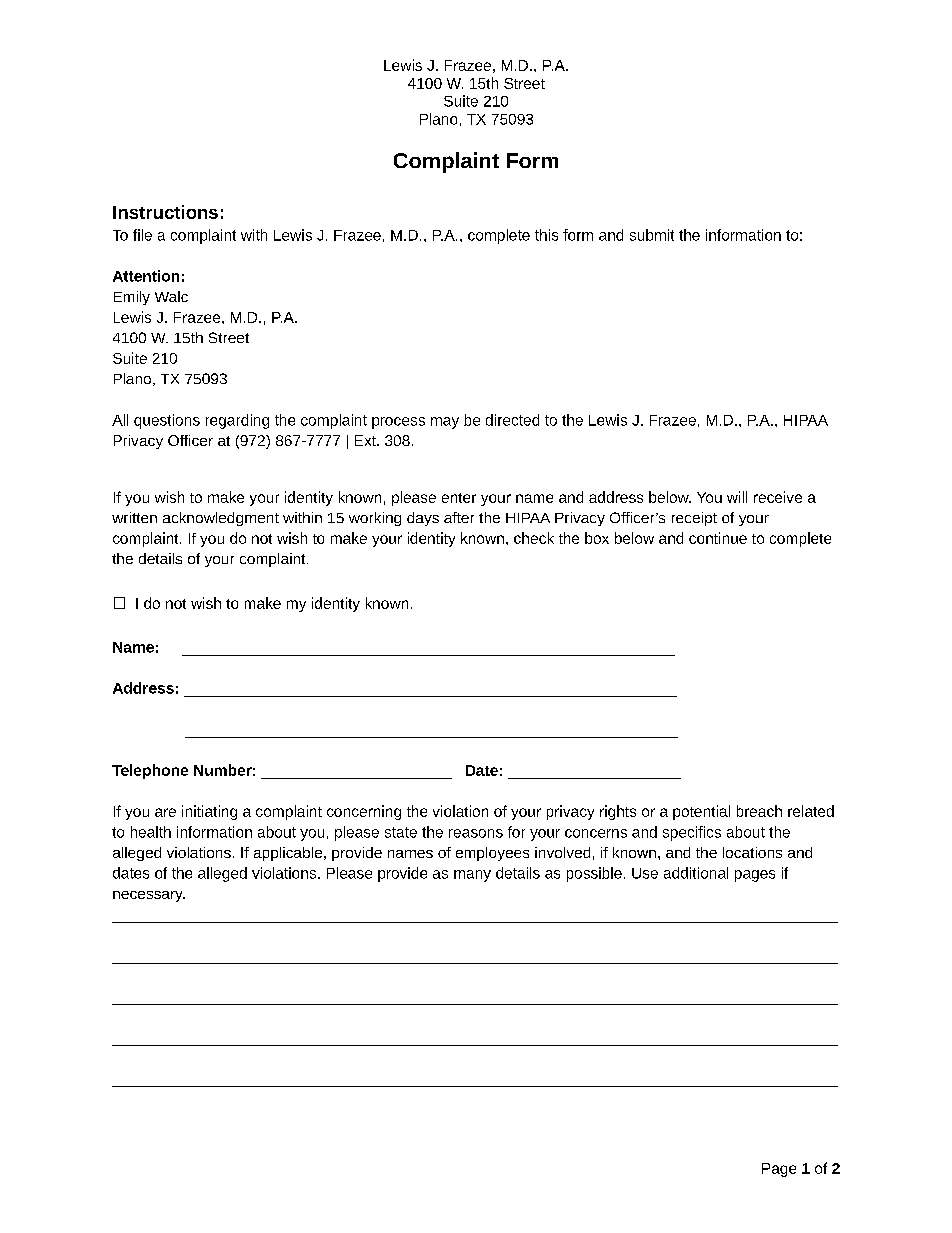  What do you see at coordinates (445, 423) in the document?
I see `may` at bounding box center [445, 423].
